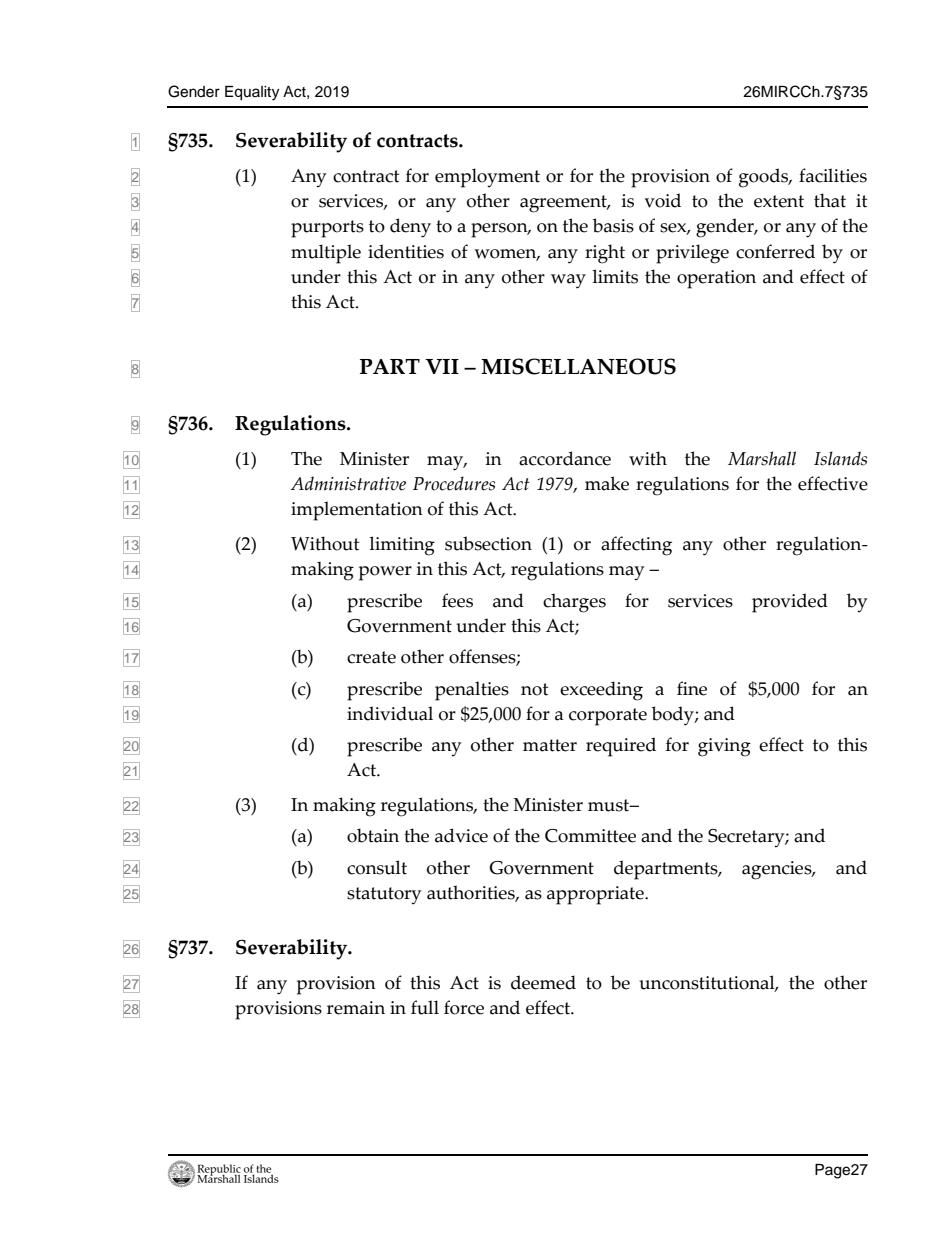 This page has width=952, height=1233. I want to click on MISCELLANEOUS, so click(578, 366).
